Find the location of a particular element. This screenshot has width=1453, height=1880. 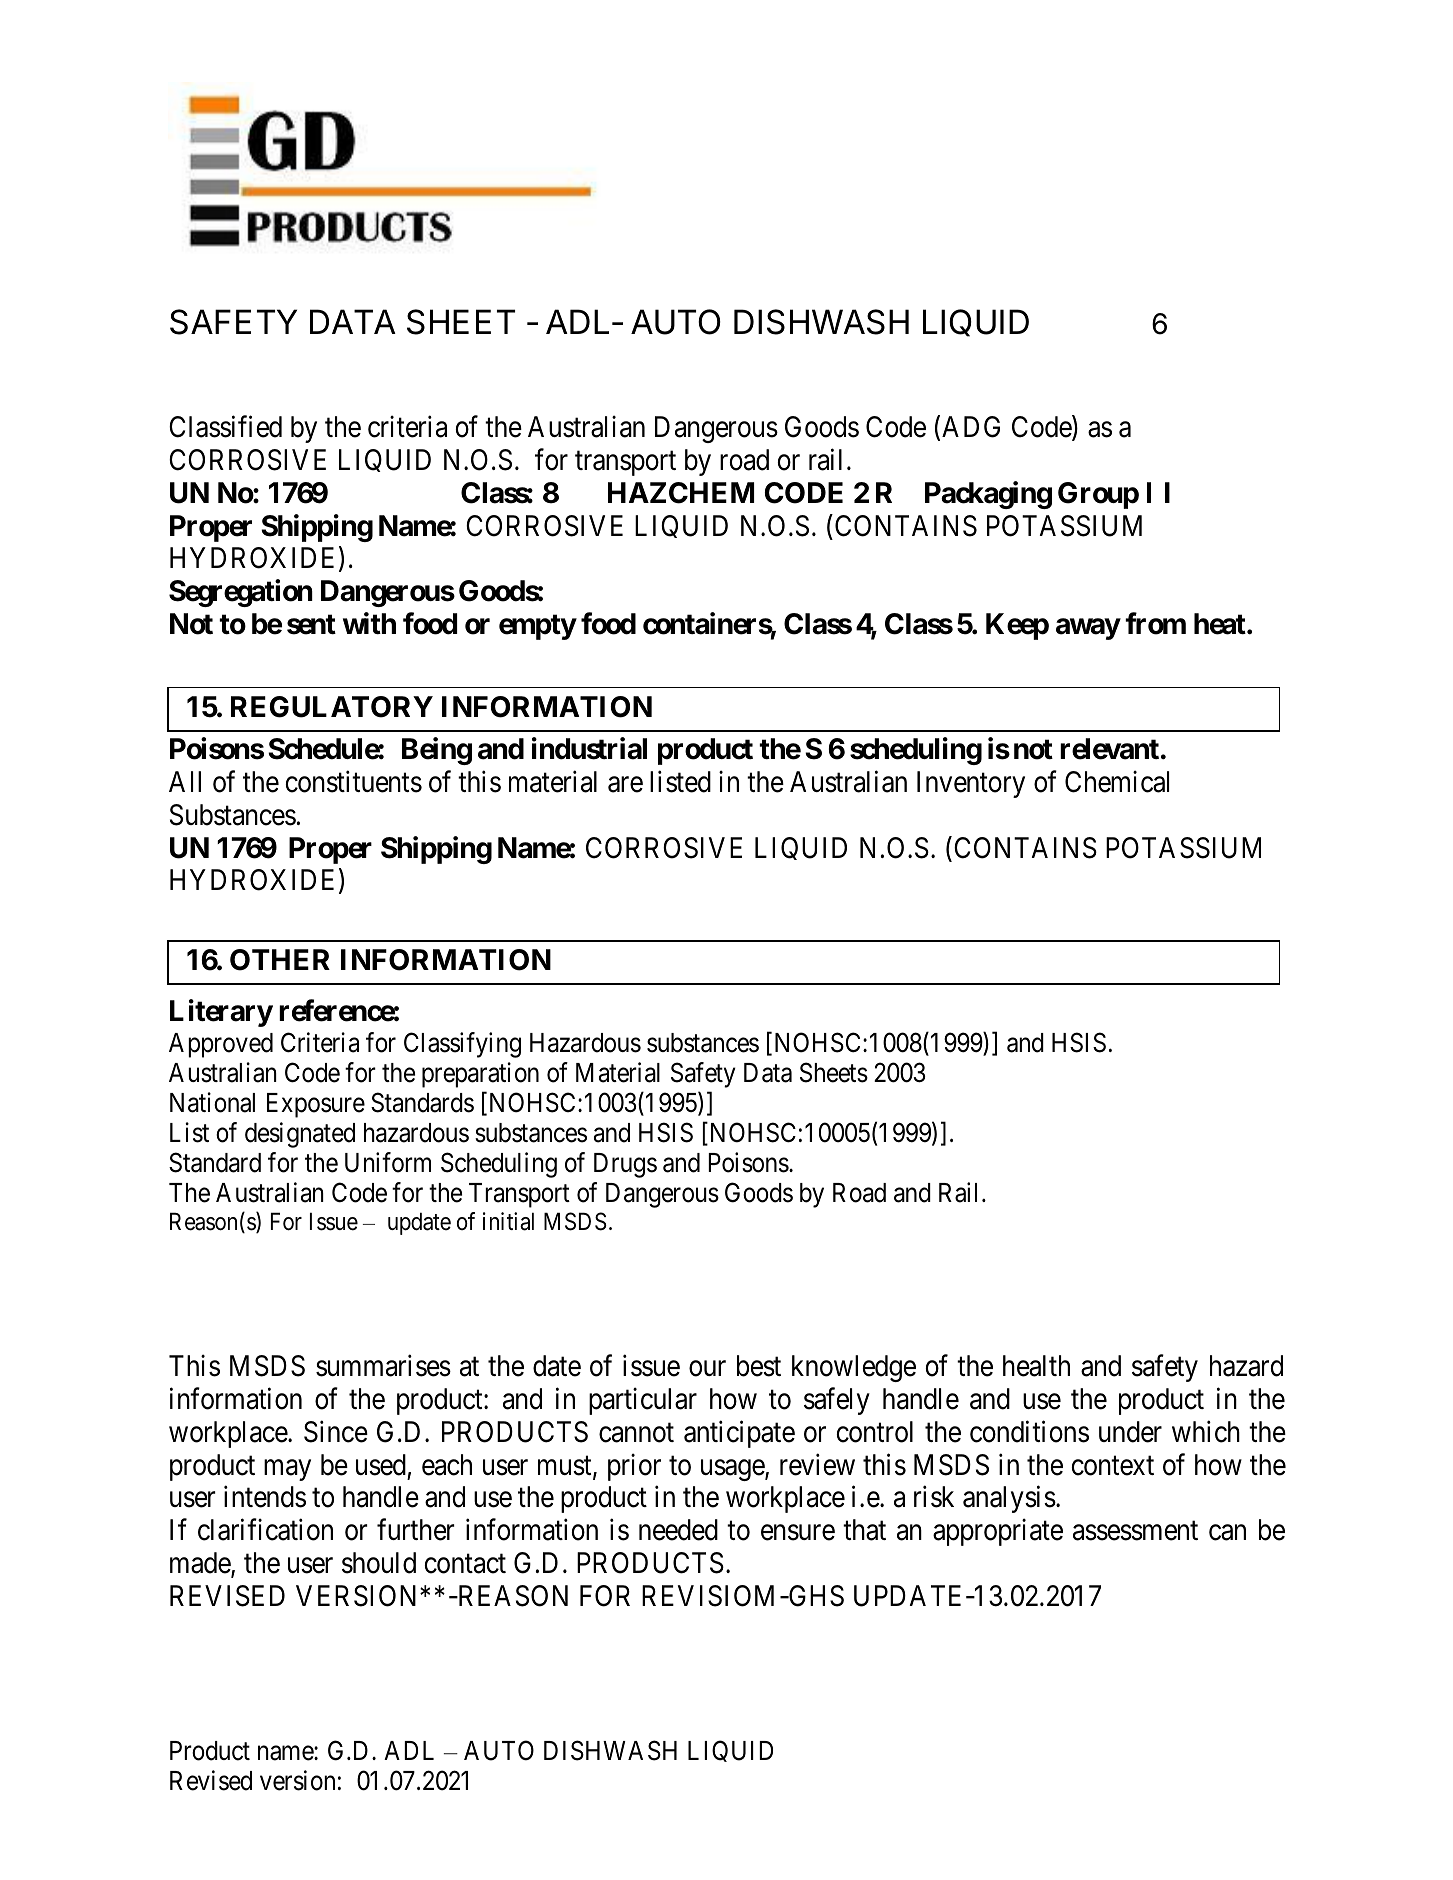

needed is located at coordinates (678, 1530).
